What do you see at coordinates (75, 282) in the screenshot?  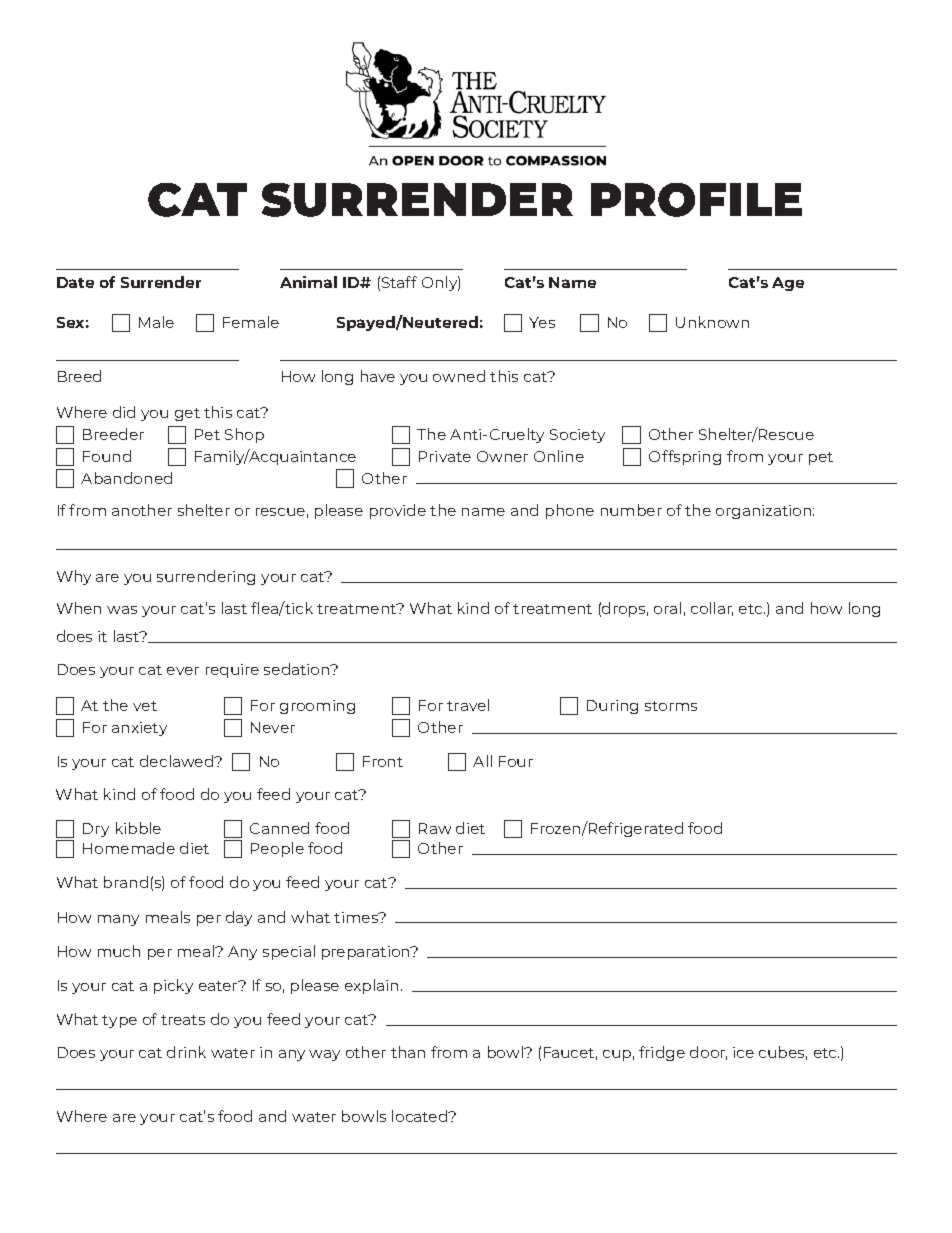 I see `Date` at bounding box center [75, 282].
